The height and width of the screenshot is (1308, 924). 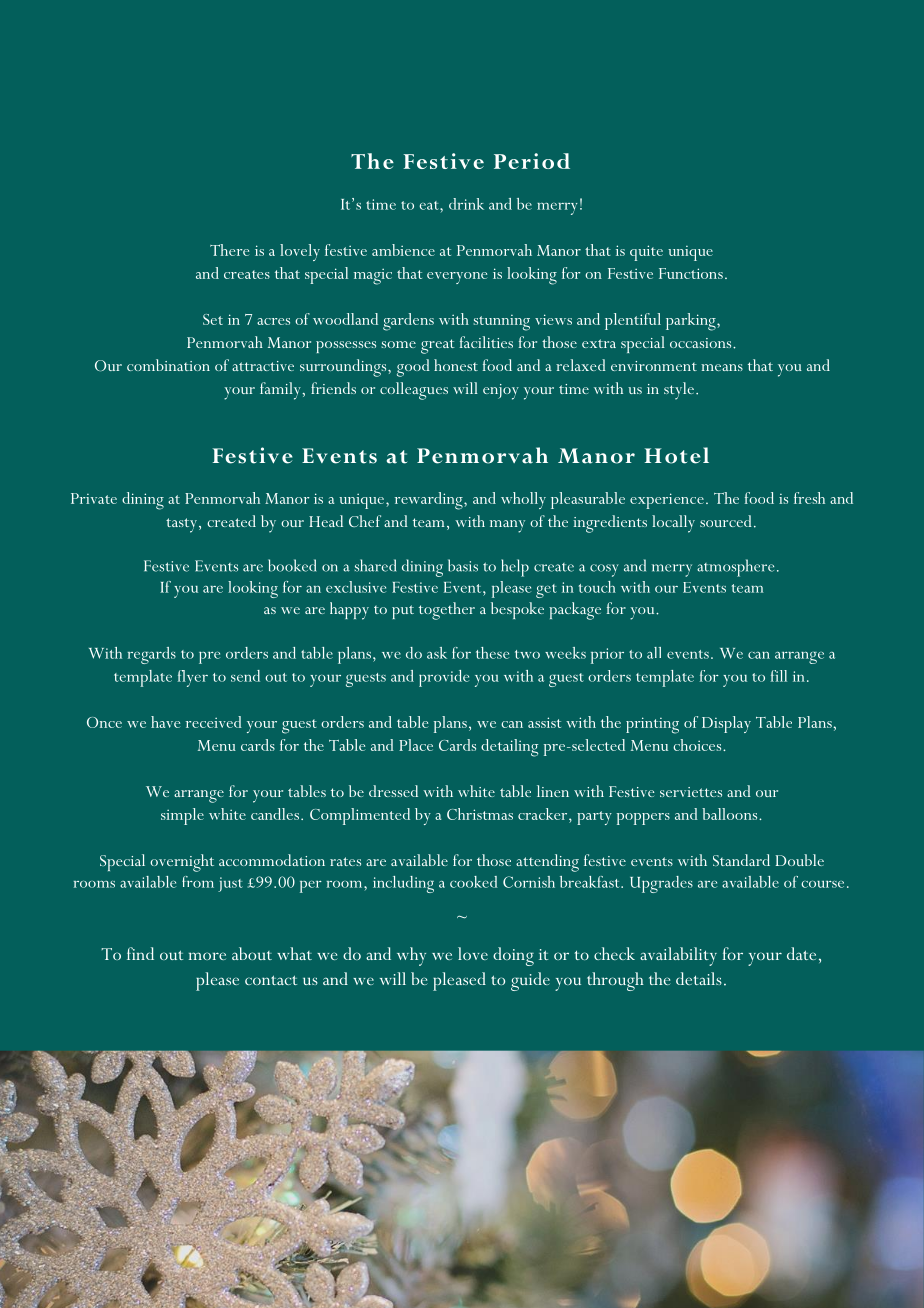 What do you see at coordinates (501, 392) in the screenshot?
I see `enjoy` at bounding box center [501, 392].
